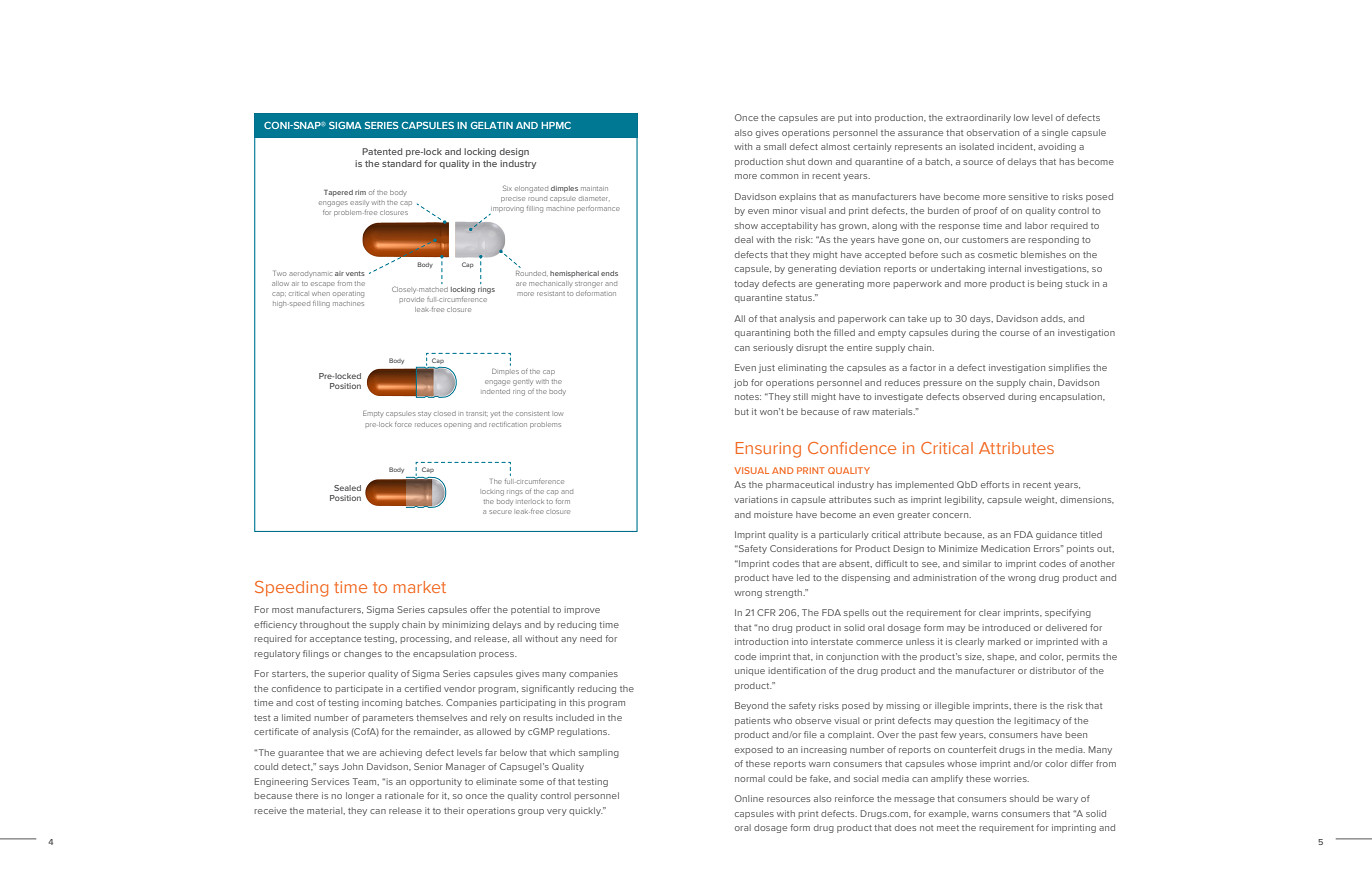 The width and height of the image is (1372, 887). I want to click on observation, so click(993, 132).
